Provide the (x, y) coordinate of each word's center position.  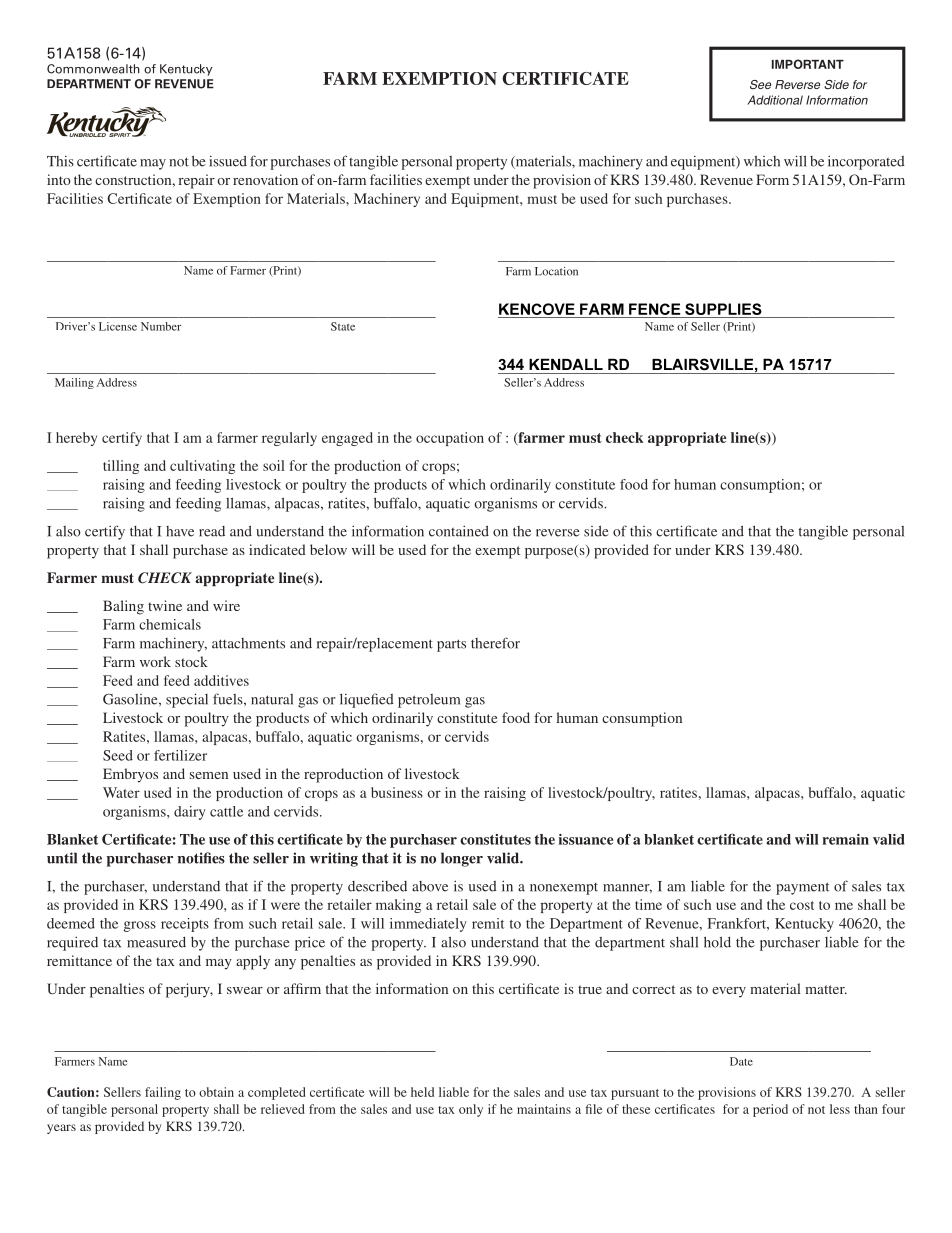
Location (556, 271)
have (180, 531)
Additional (775, 100)
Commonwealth (93, 69)
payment (802, 888)
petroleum (429, 701)
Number (161, 326)
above (430, 886)
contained (459, 531)
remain (845, 839)
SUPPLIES (723, 309)
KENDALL (566, 364)
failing (163, 1093)
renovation (265, 179)
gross (140, 926)
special (187, 700)
